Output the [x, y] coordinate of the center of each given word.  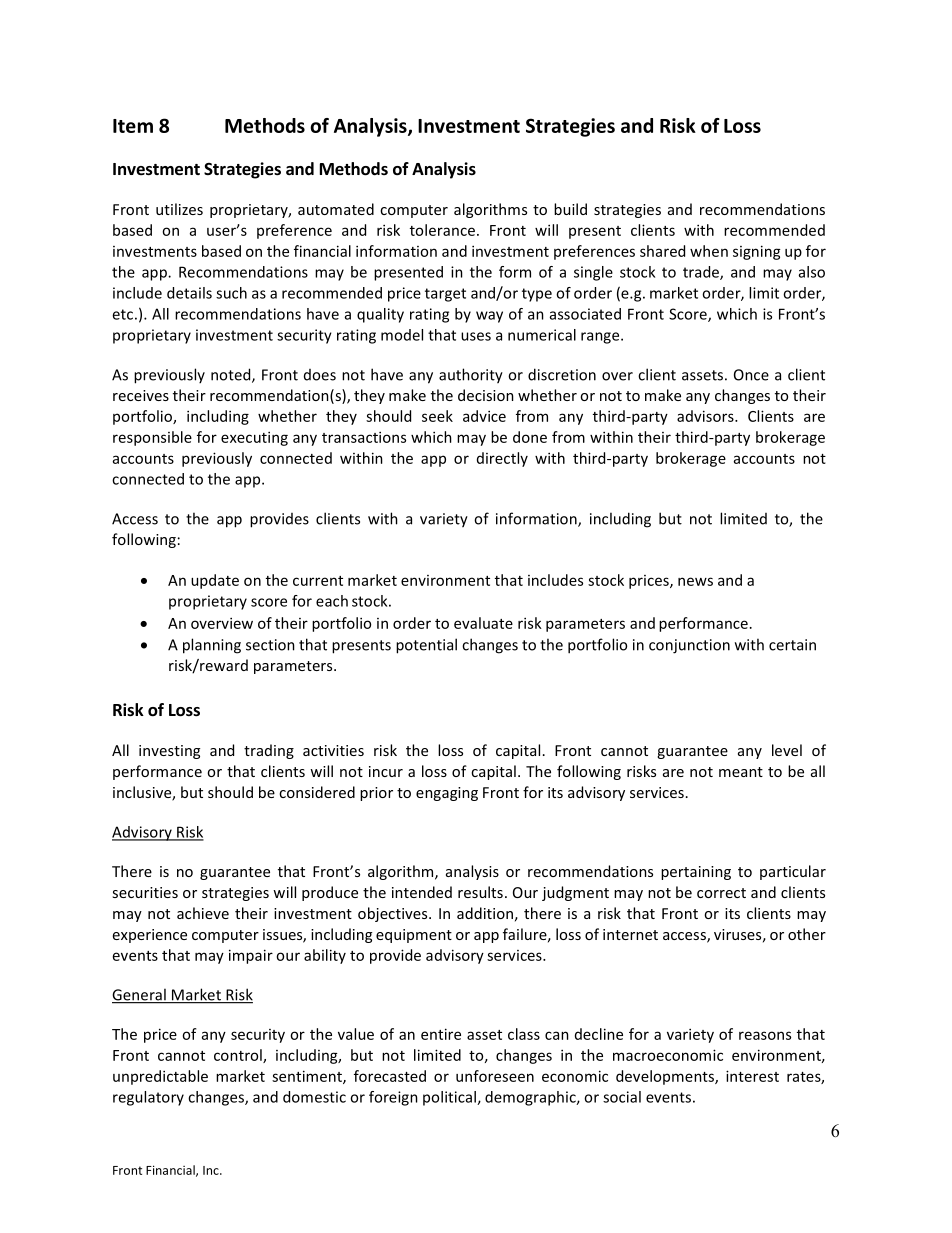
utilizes [179, 209]
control [239, 1056]
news [695, 581]
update [215, 581]
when [709, 251]
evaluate [483, 623]
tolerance [442, 230]
